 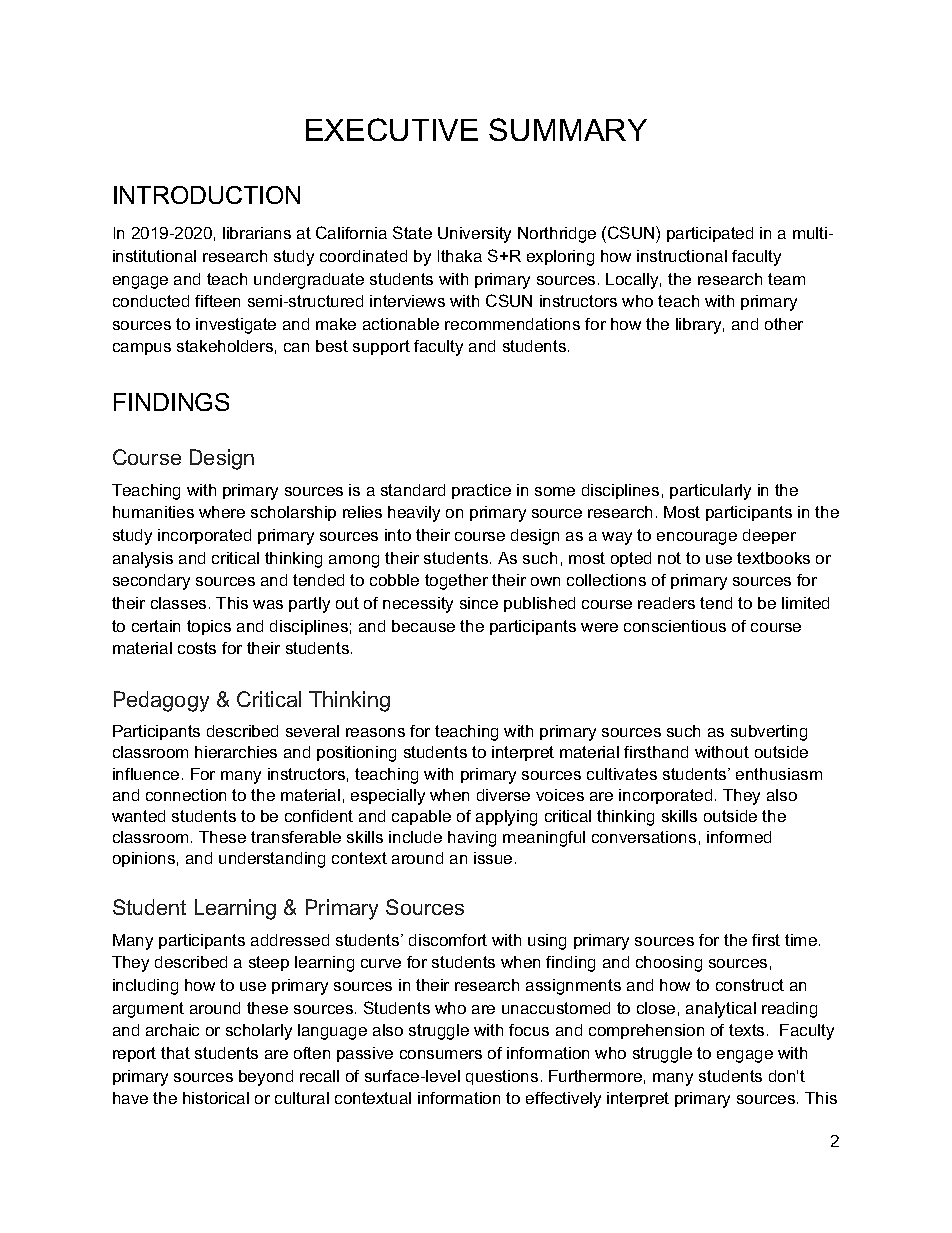 I want to click on other, so click(x=784, y=324).
